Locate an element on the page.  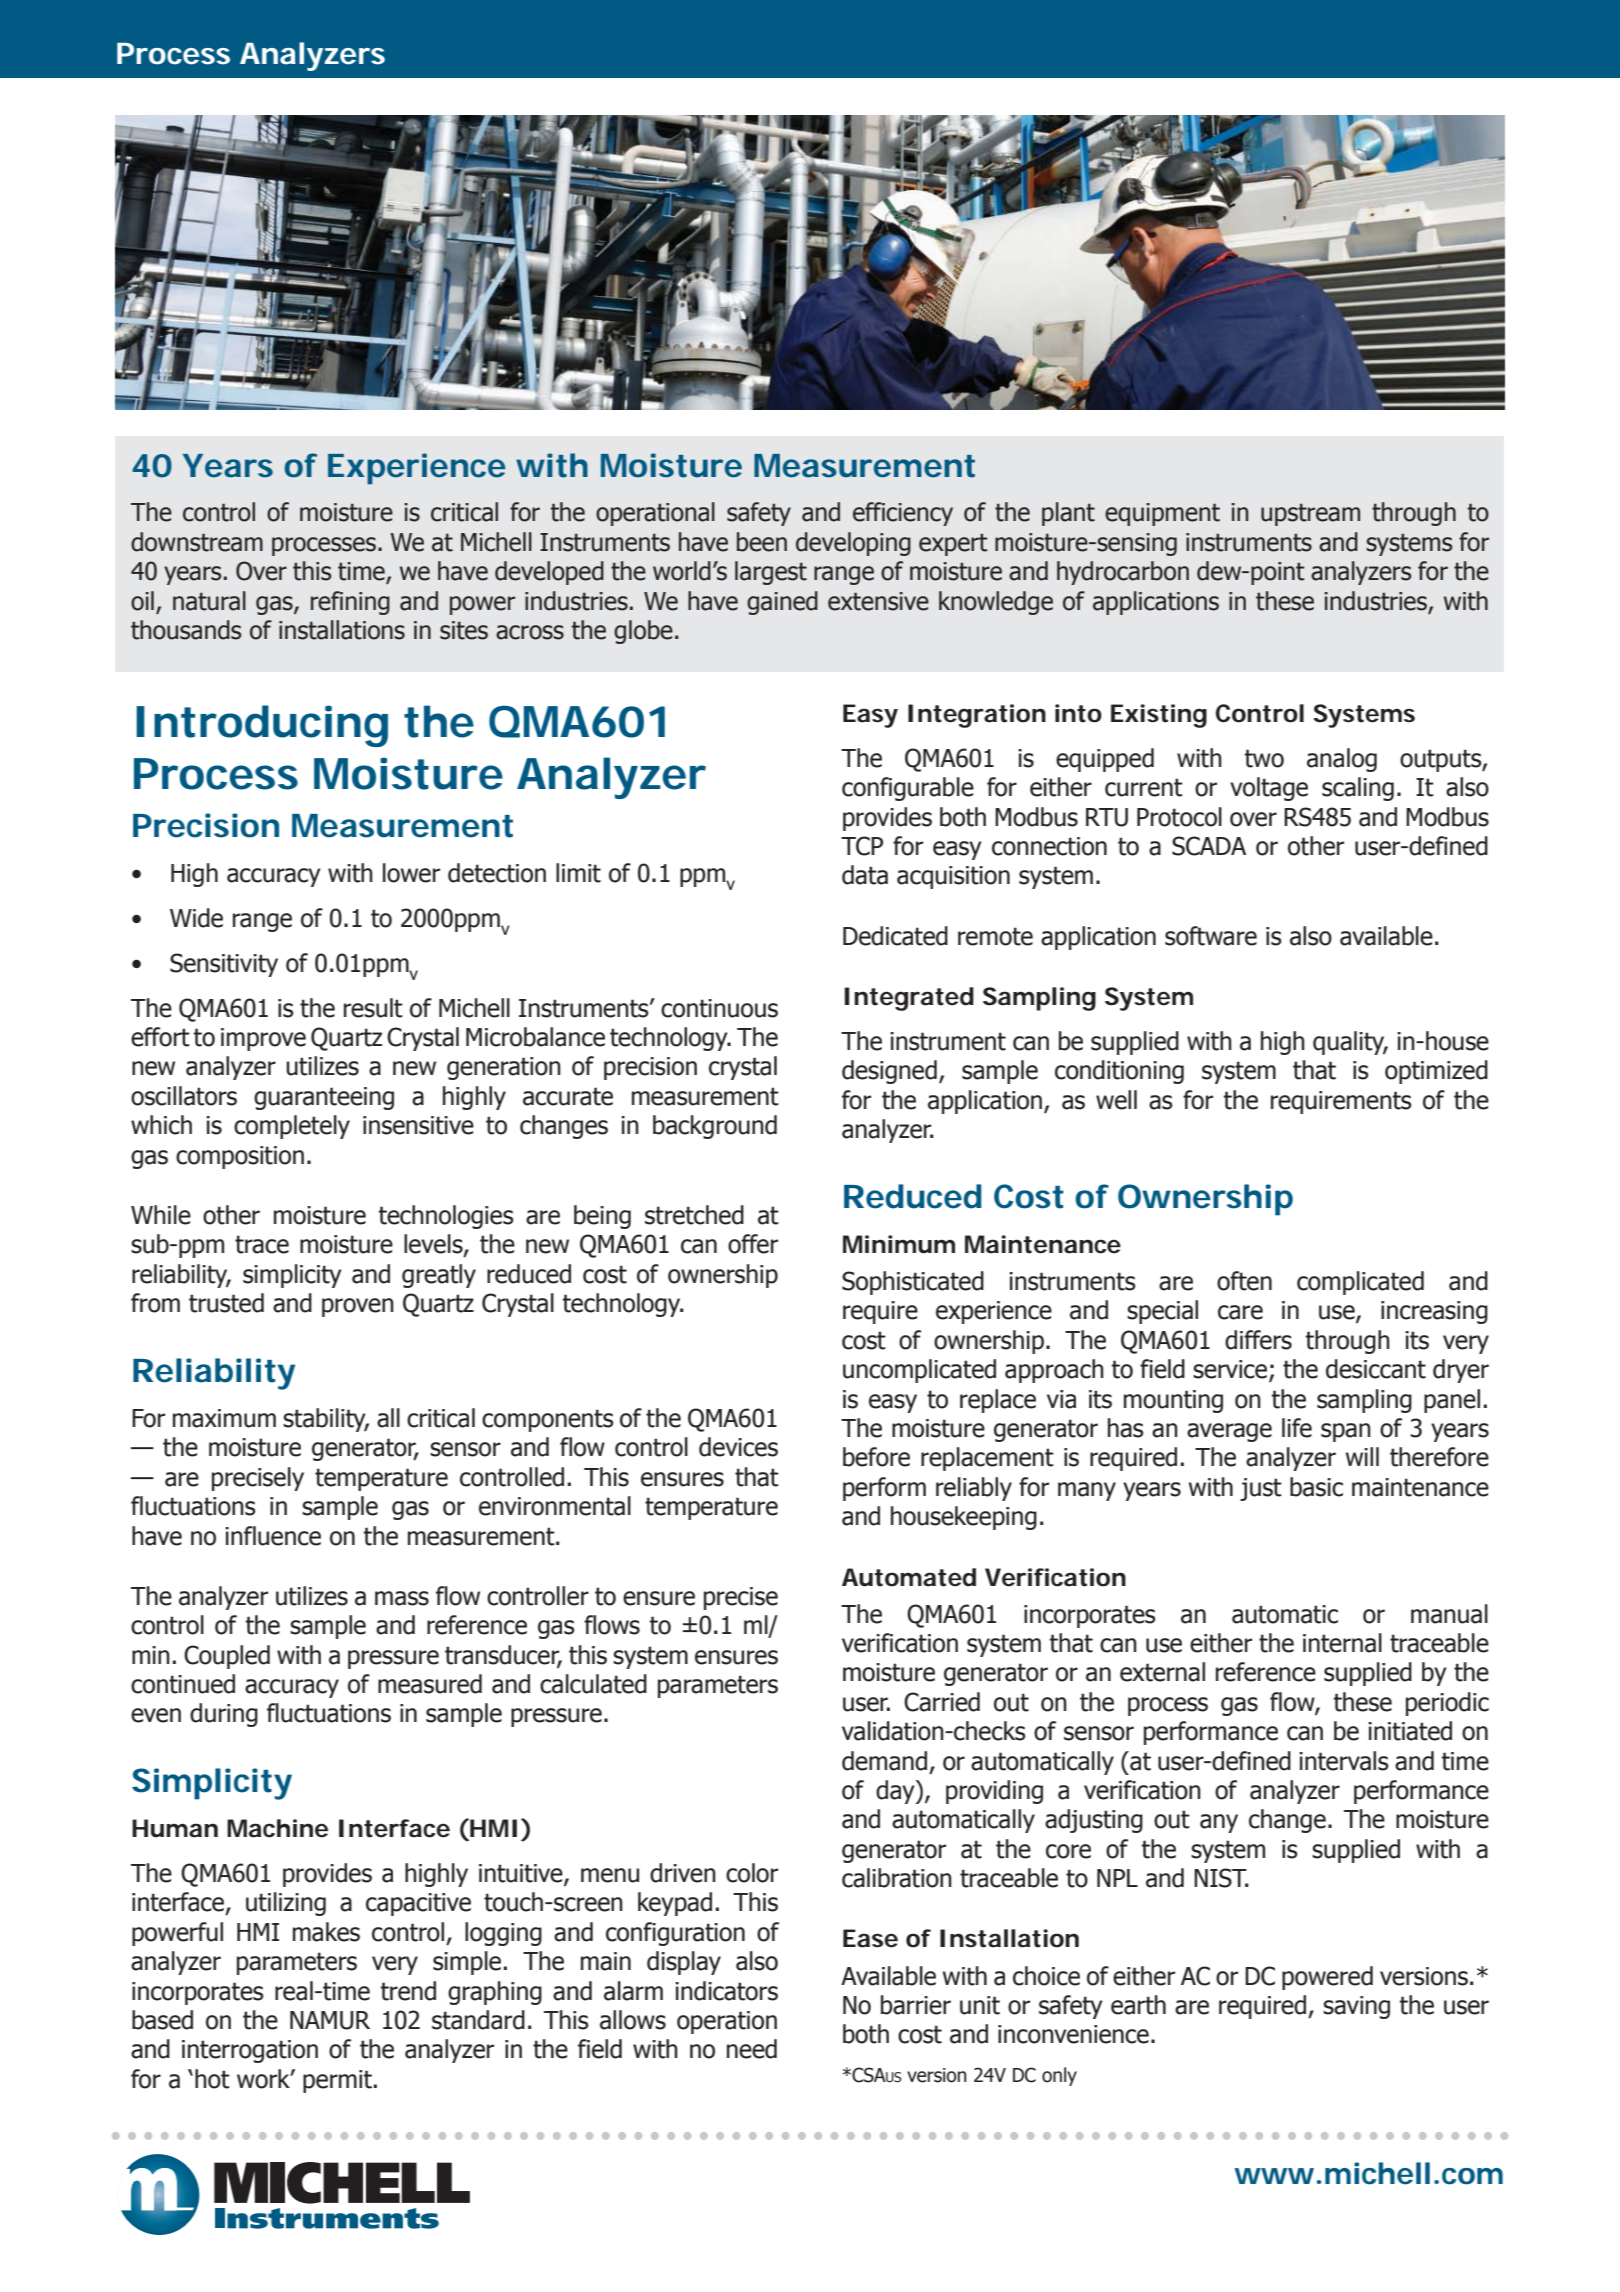
proven is located at coordinates (358, 1307).
